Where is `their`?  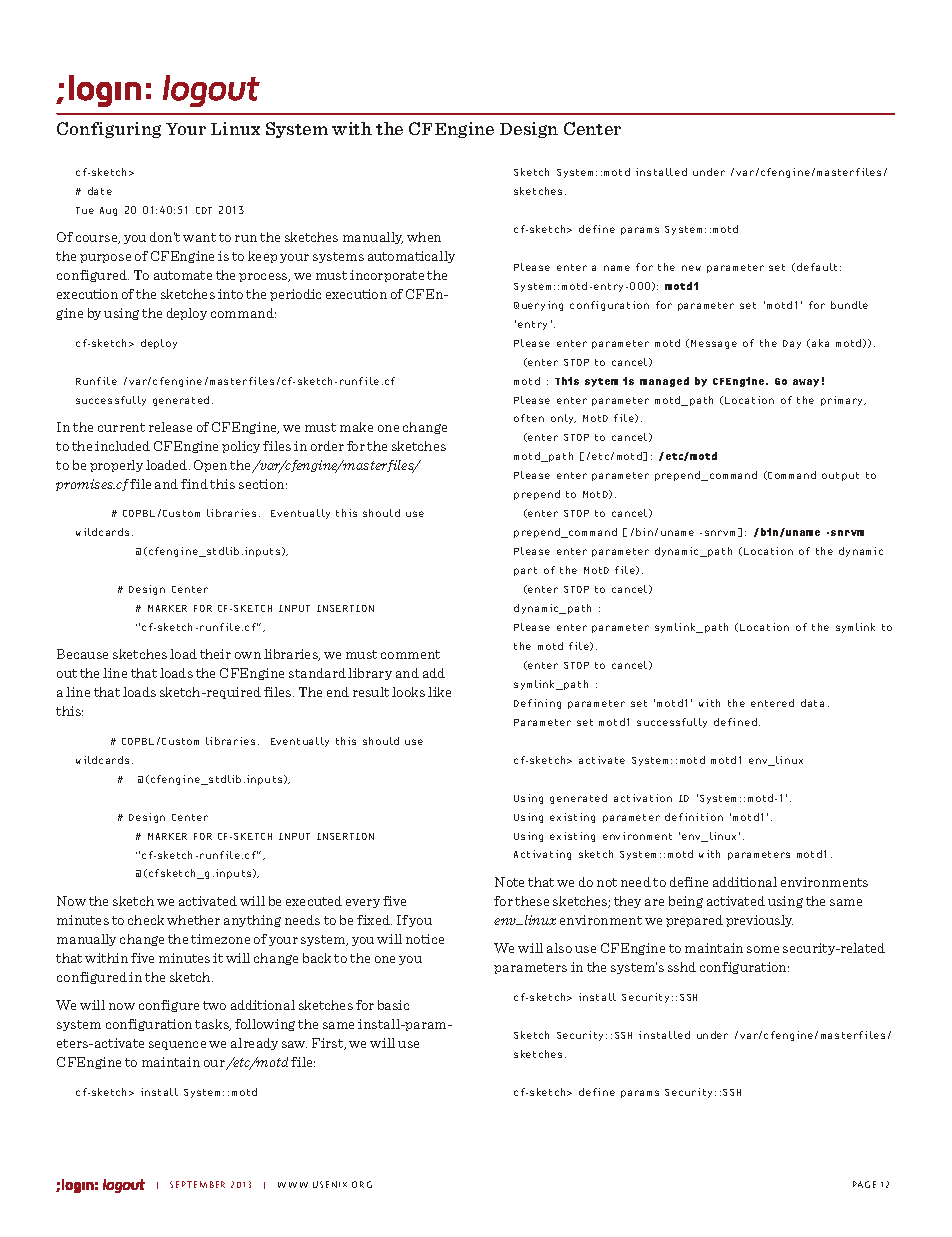 their is located at coordinates (215, 654).
